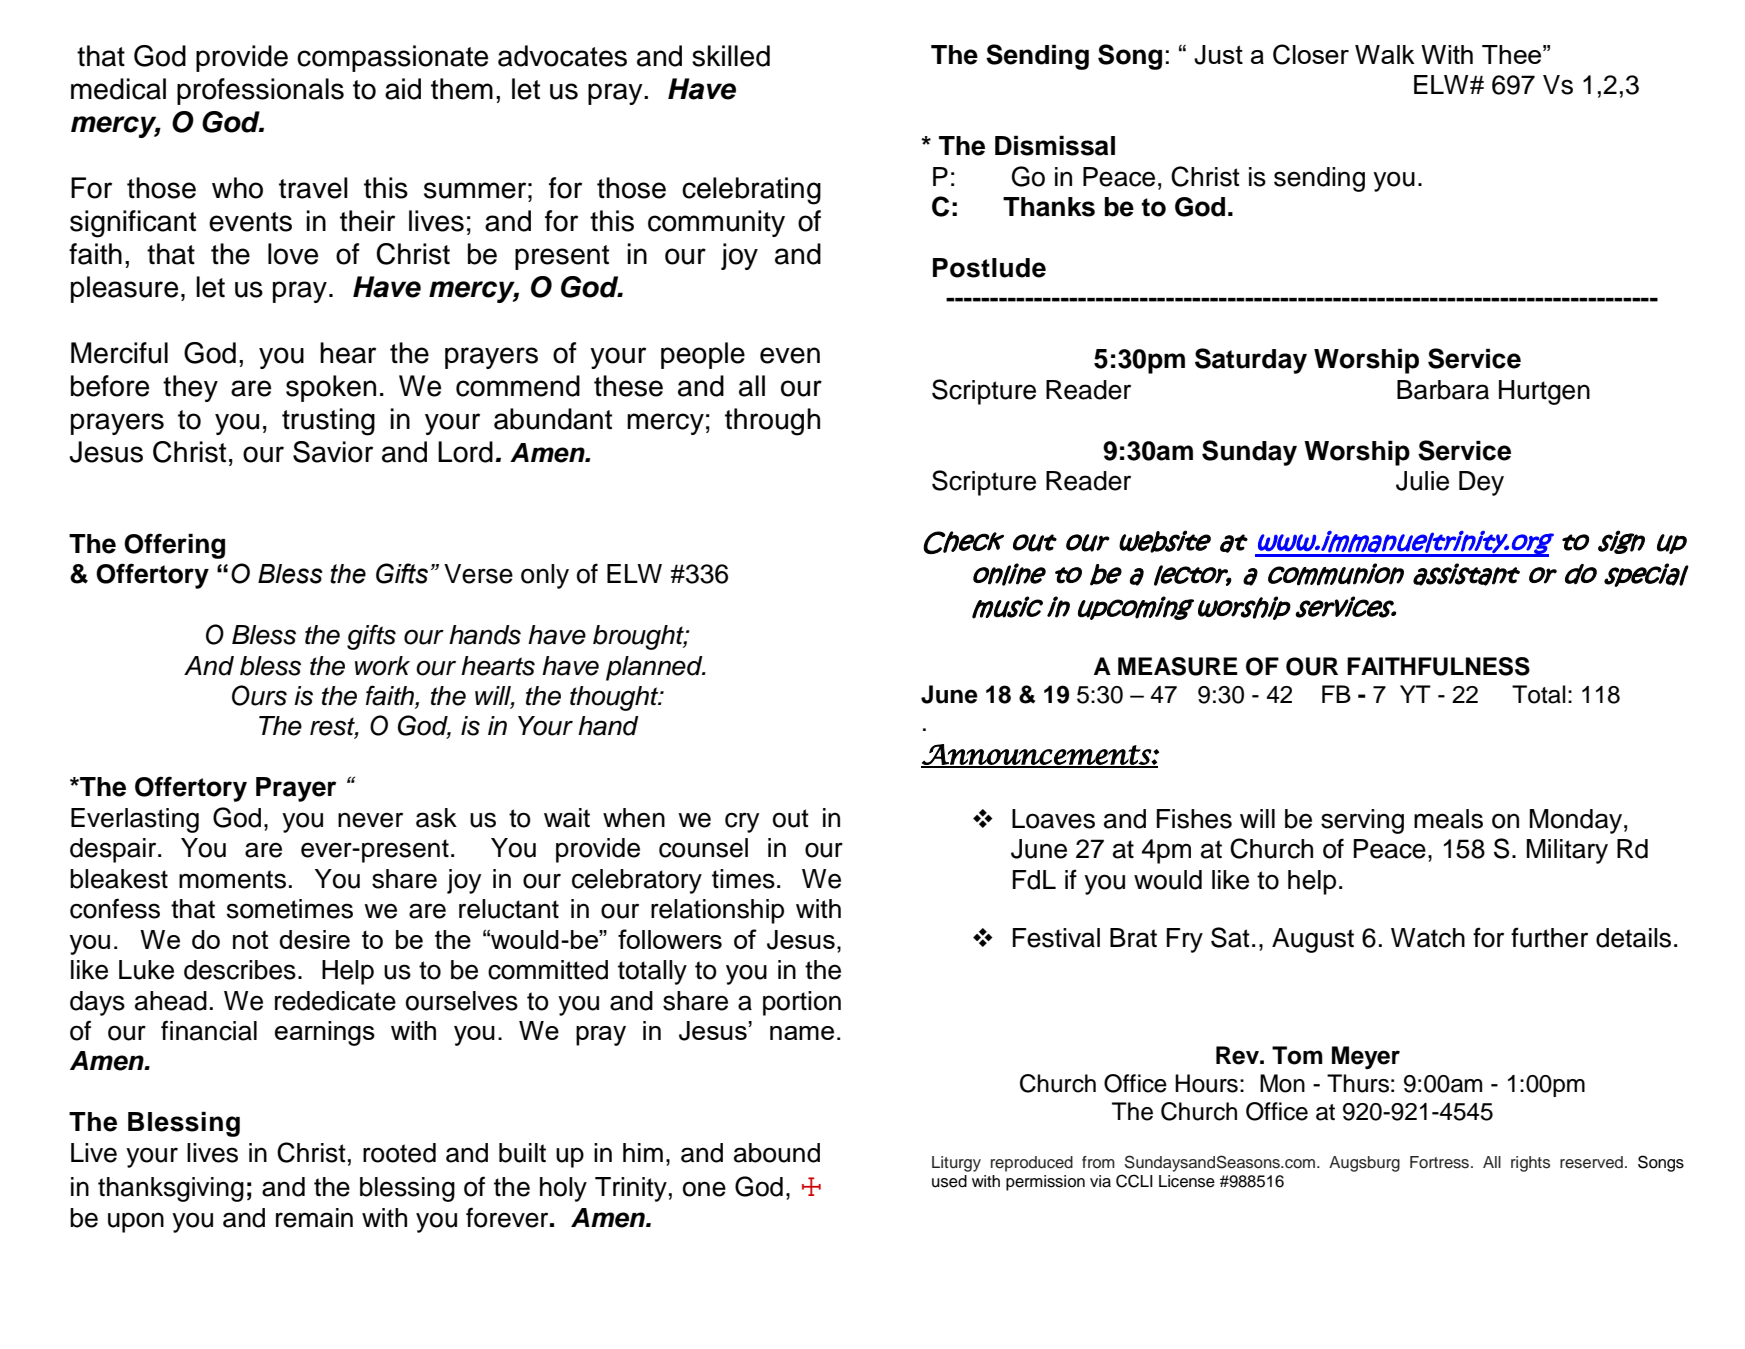  I want to click on skilled, so click(731, 56).
